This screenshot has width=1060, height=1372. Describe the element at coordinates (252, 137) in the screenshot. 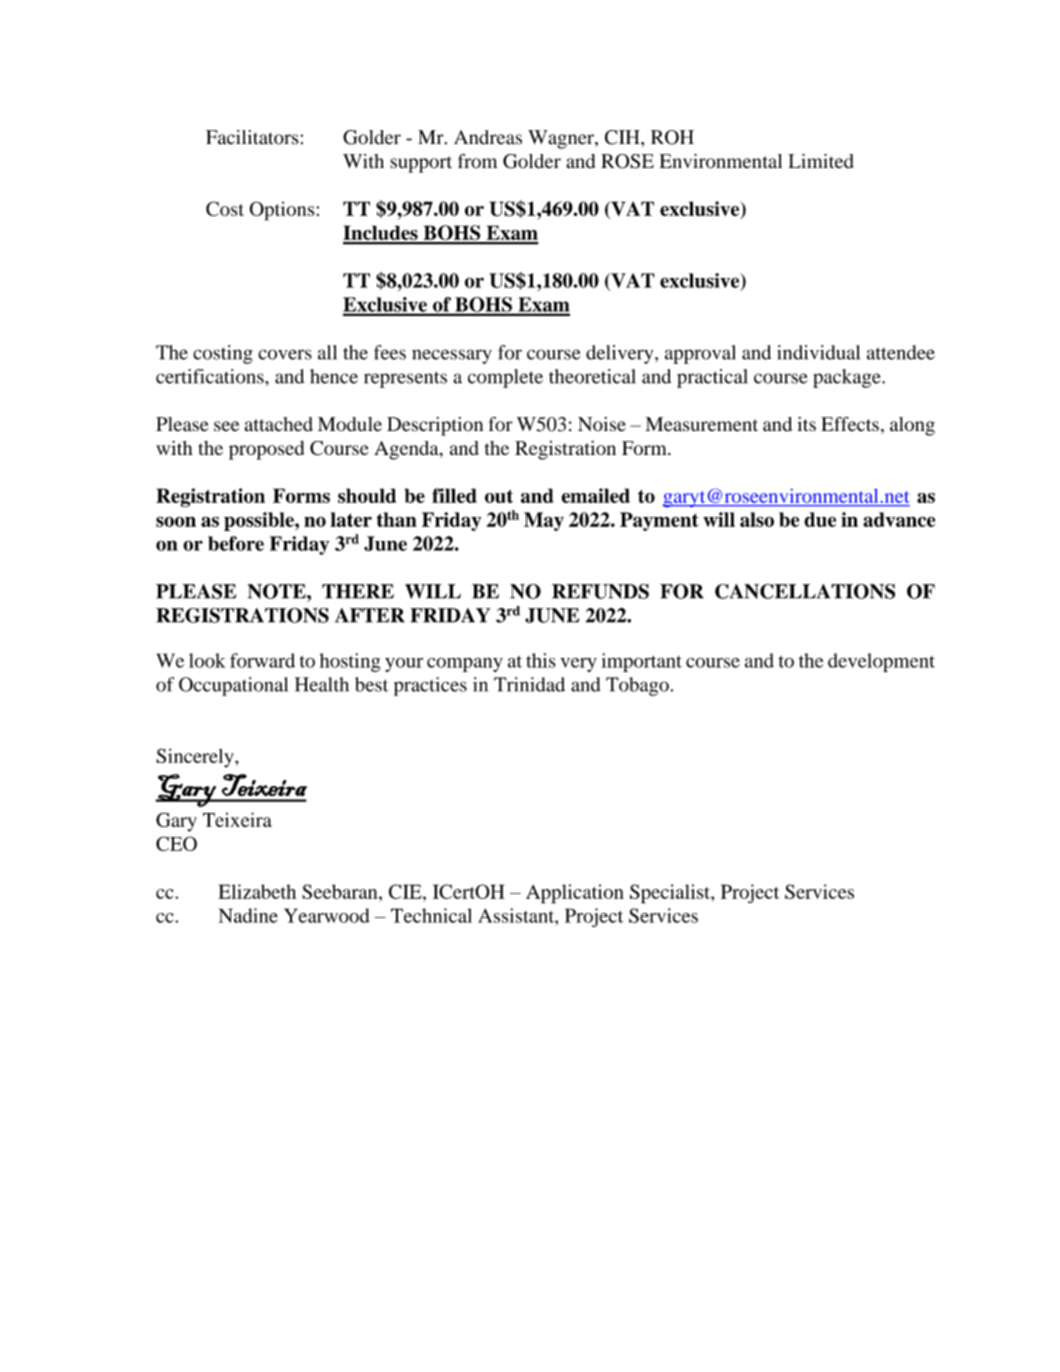

I see `Facilitators` at that location.
